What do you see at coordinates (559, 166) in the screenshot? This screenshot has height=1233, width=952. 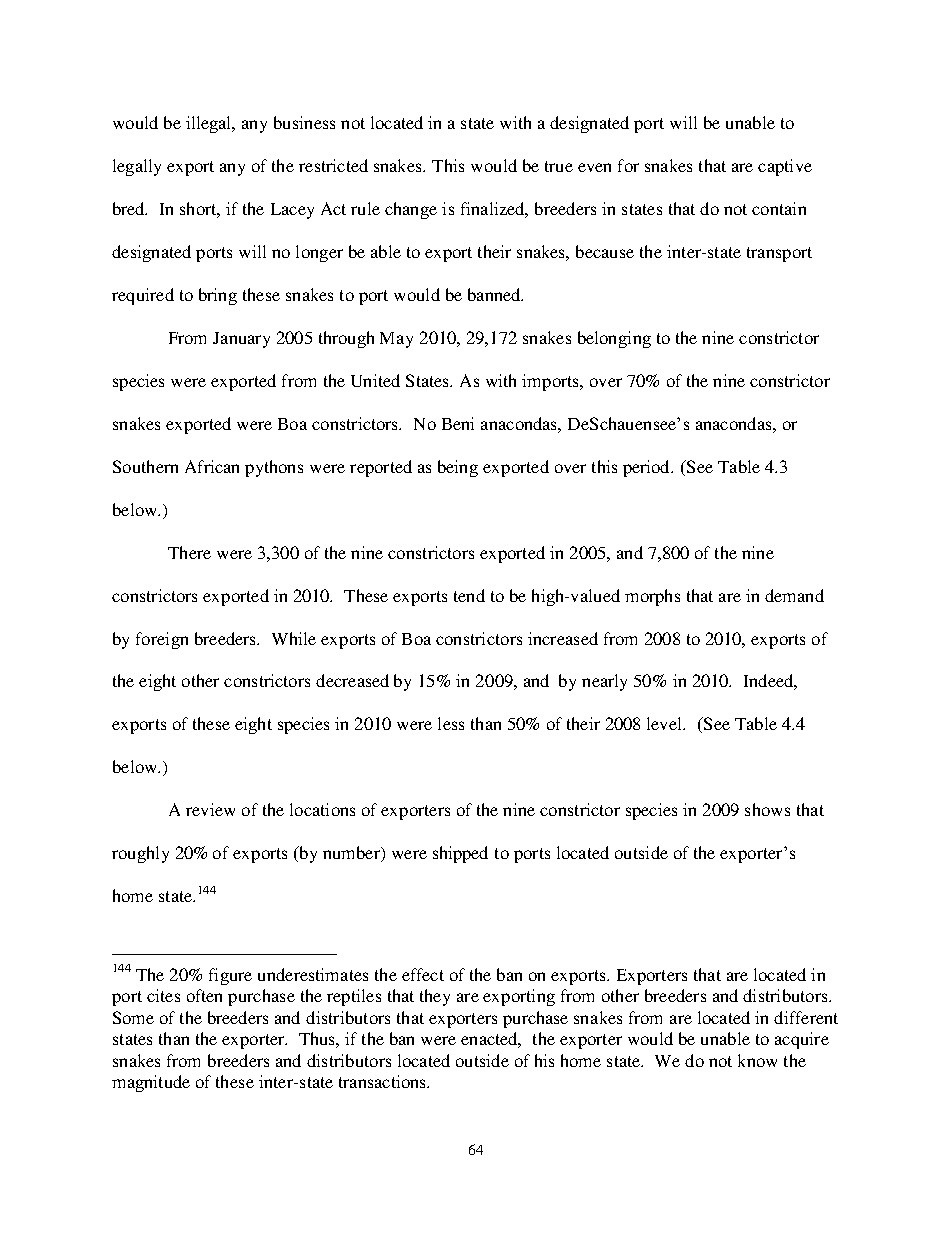 I see `true` at bounding box center [559, 166].
